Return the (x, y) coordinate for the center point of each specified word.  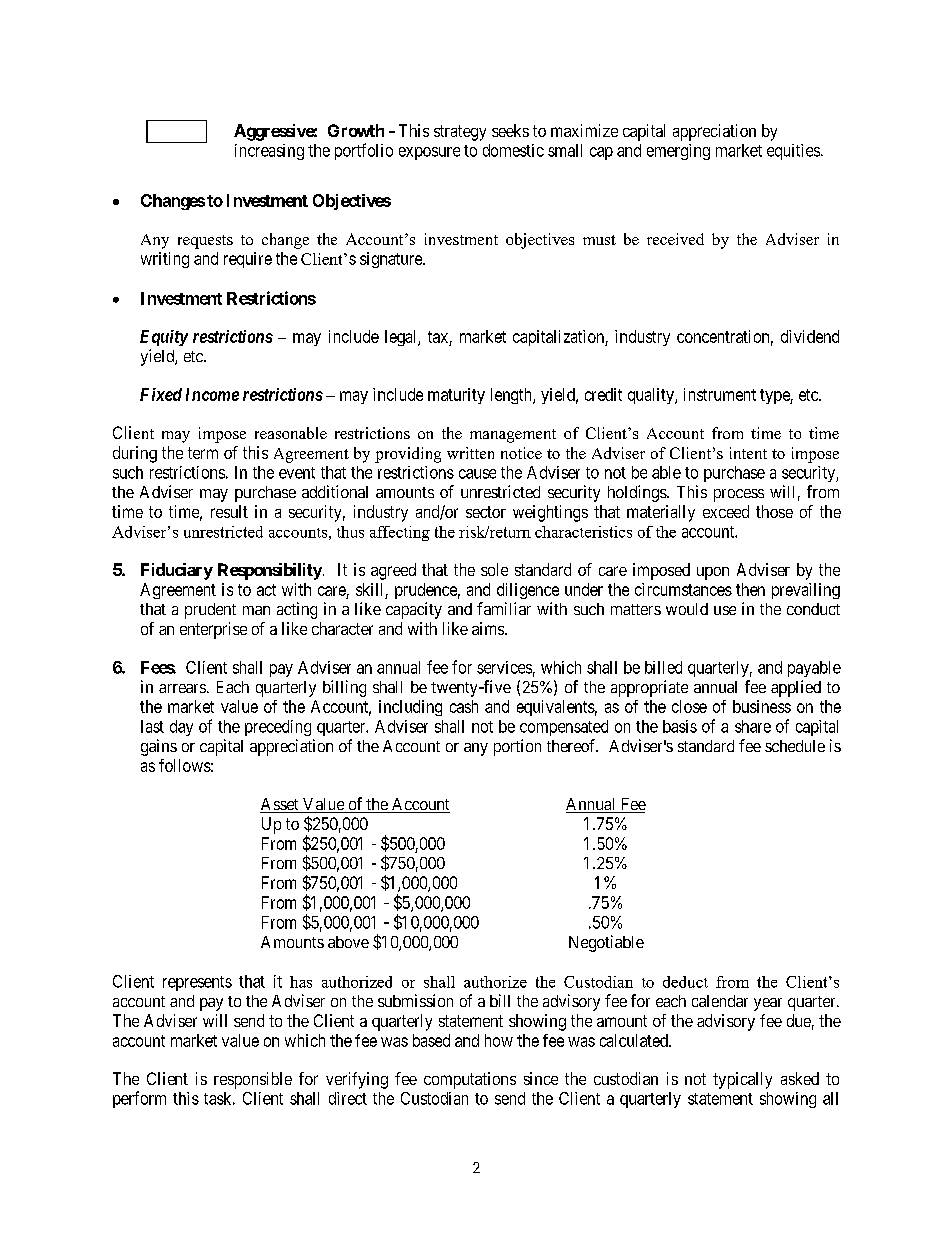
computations (470, 1080)
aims (489, 628)
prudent (210, 611)
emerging (678, 152)
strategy (460, 133)
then (750, 589)
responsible (253, 1080)
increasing (269, 152)
